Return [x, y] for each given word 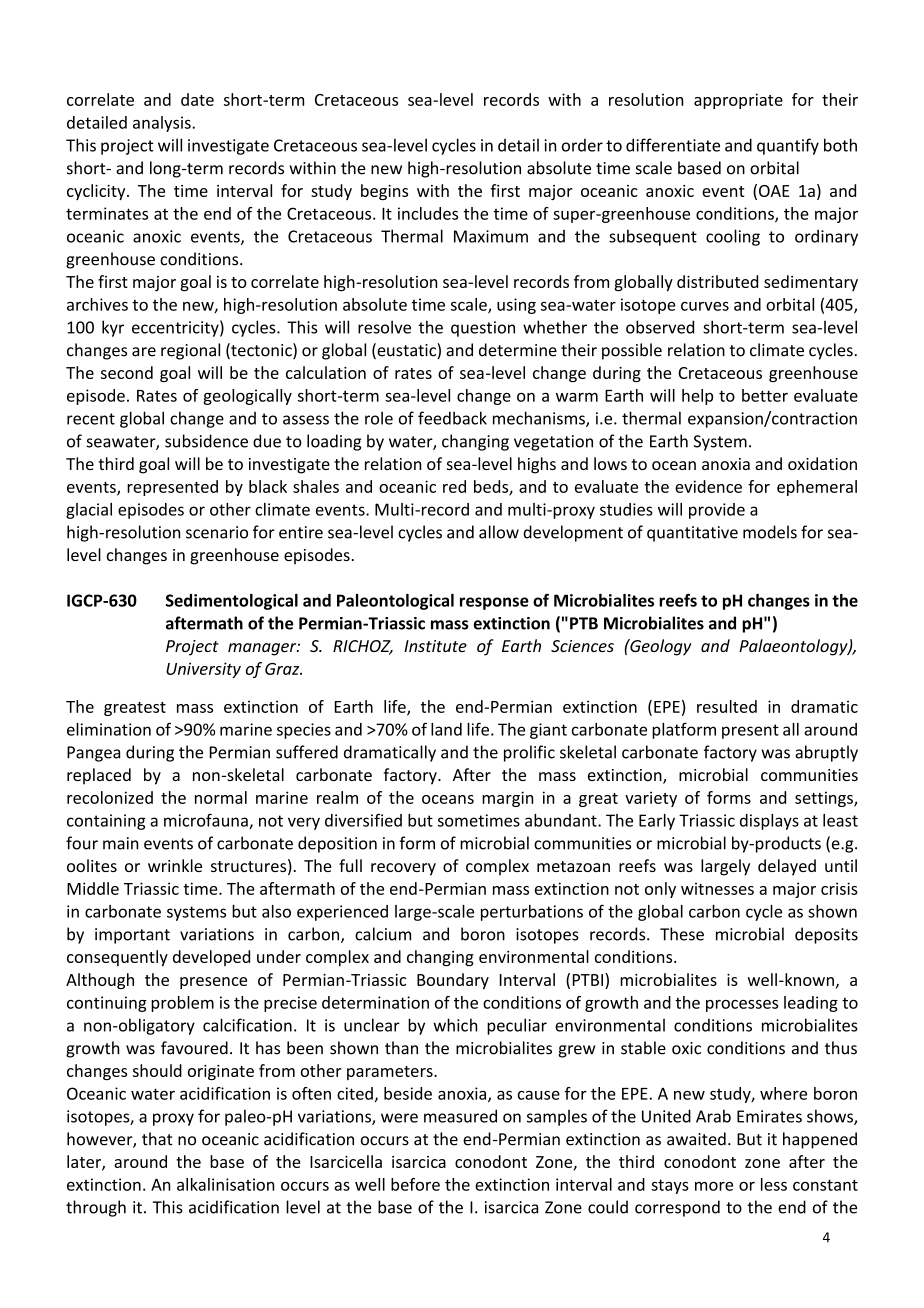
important [132, 936]
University [203, 670]
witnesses [717, 888]
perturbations [532, 913]
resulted [727, 706]
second [127, 372]
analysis [163, 124]
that [157, 1139]
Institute [435, 646]
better [765, 395]
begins [384, 192]
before [415, 1184]
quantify [788, 146]
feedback [452, 418]
